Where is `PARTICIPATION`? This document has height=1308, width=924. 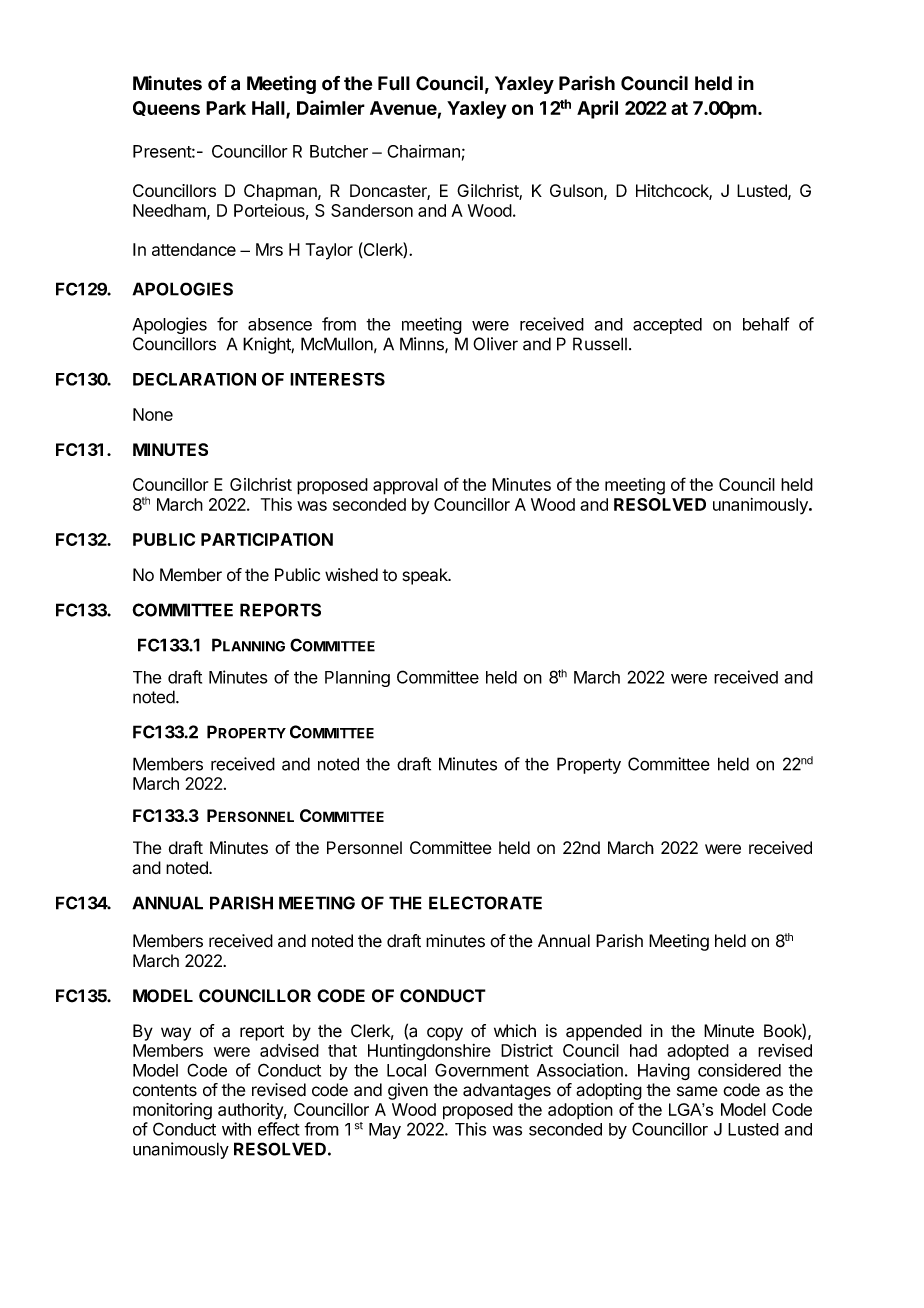 PARTICIPATION is located at coordinates (267, 539).
